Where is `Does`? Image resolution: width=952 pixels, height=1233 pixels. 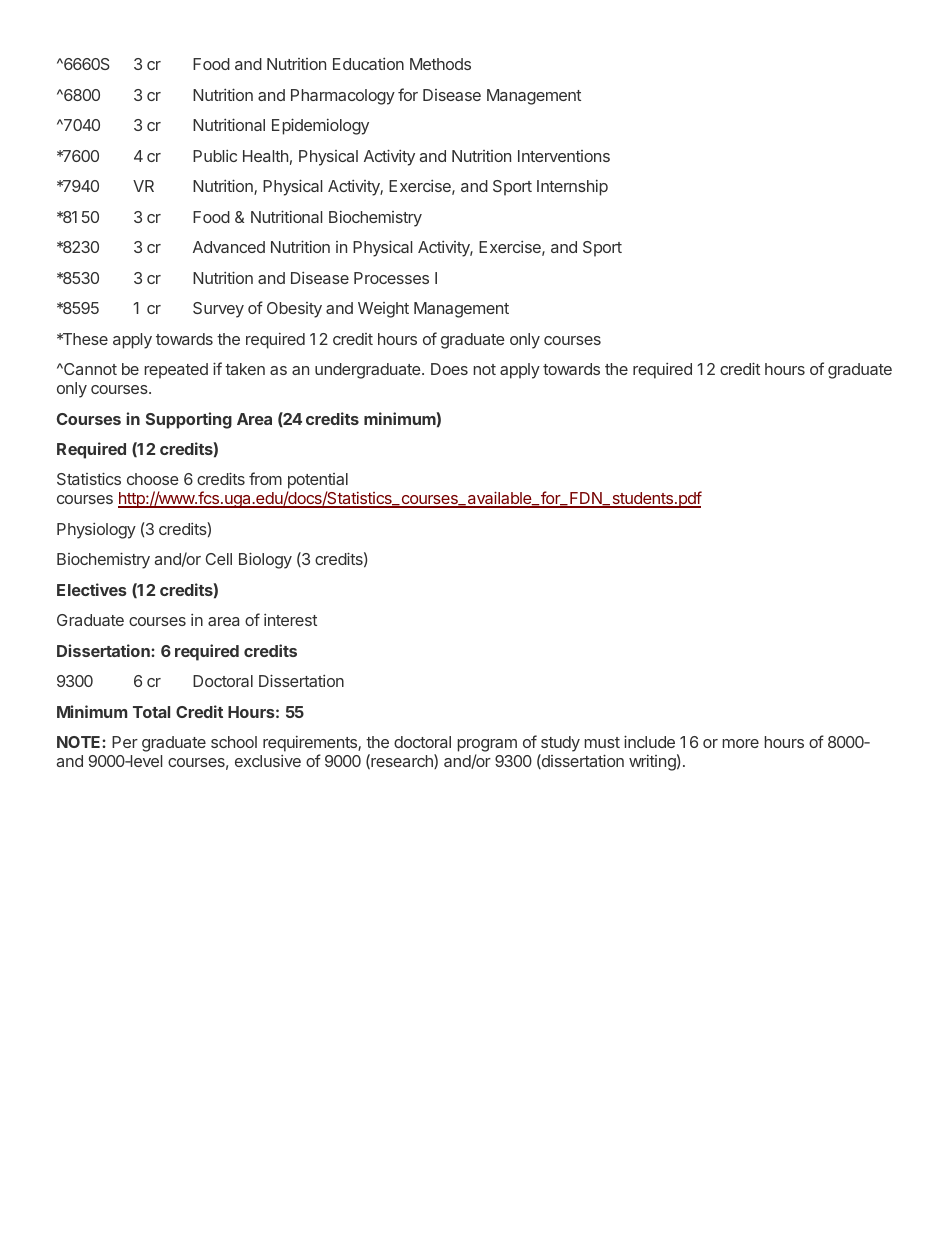
Does is located at coordinates (449, 369).
